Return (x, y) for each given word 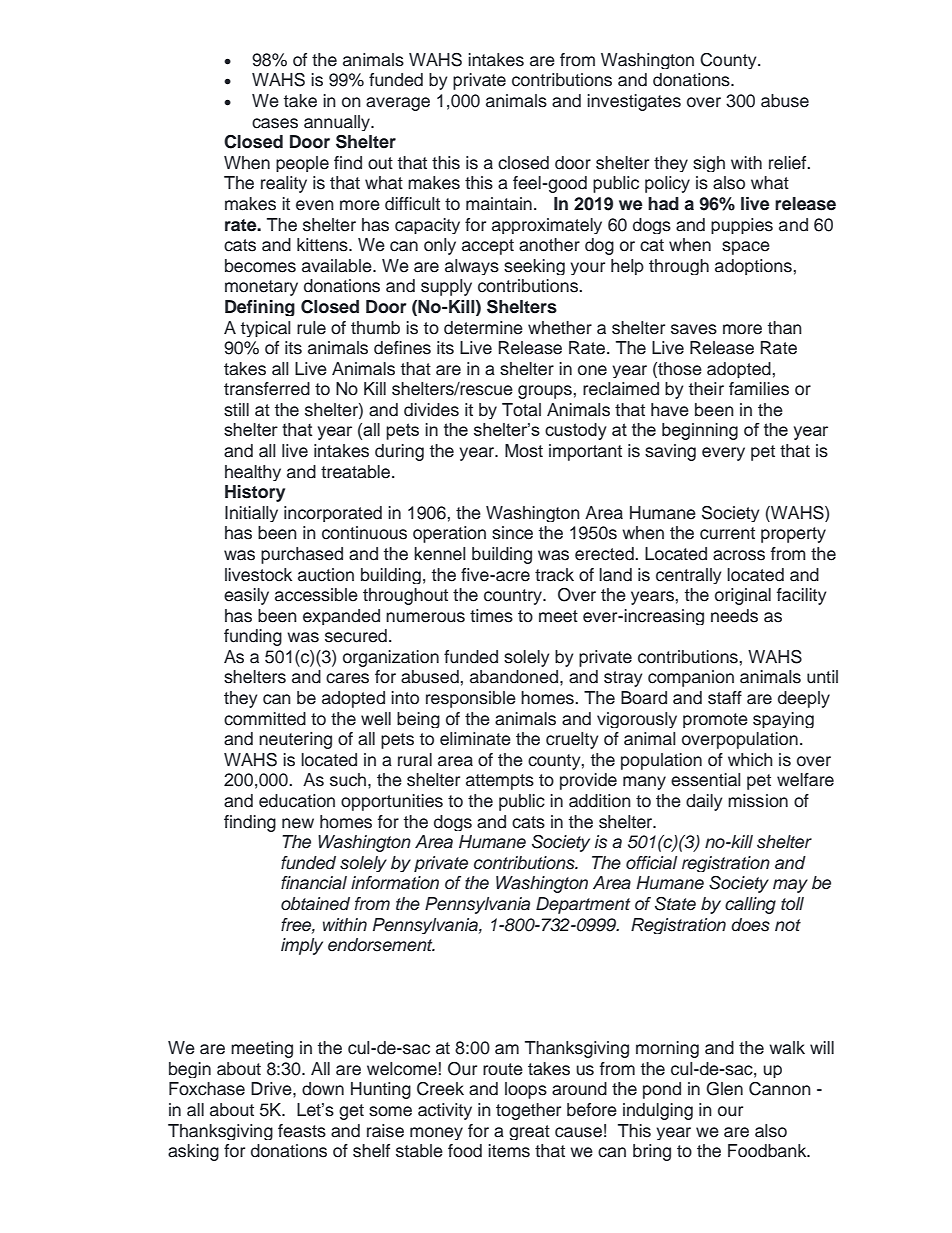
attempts (500, 782)
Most (524, 451)
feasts (302, 1131)
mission (758, 801)
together (528, 1111)
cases (275, 123)
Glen (724, 1089)
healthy (253, 473)
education (297, 801)
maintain (499, 204)
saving (670, 452)
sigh (709, 164)
